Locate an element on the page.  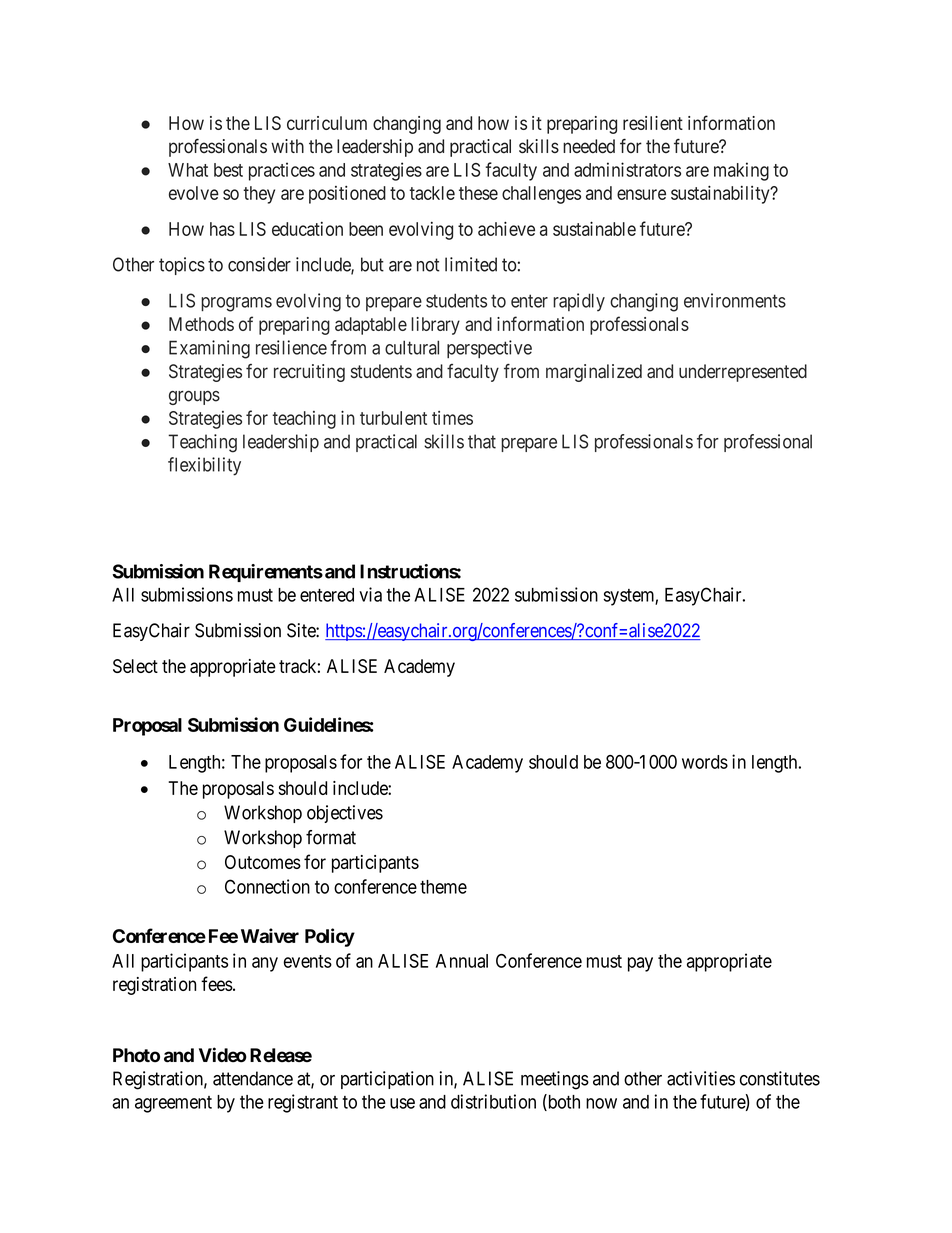
Video is located at coordinates (223, 1055).
